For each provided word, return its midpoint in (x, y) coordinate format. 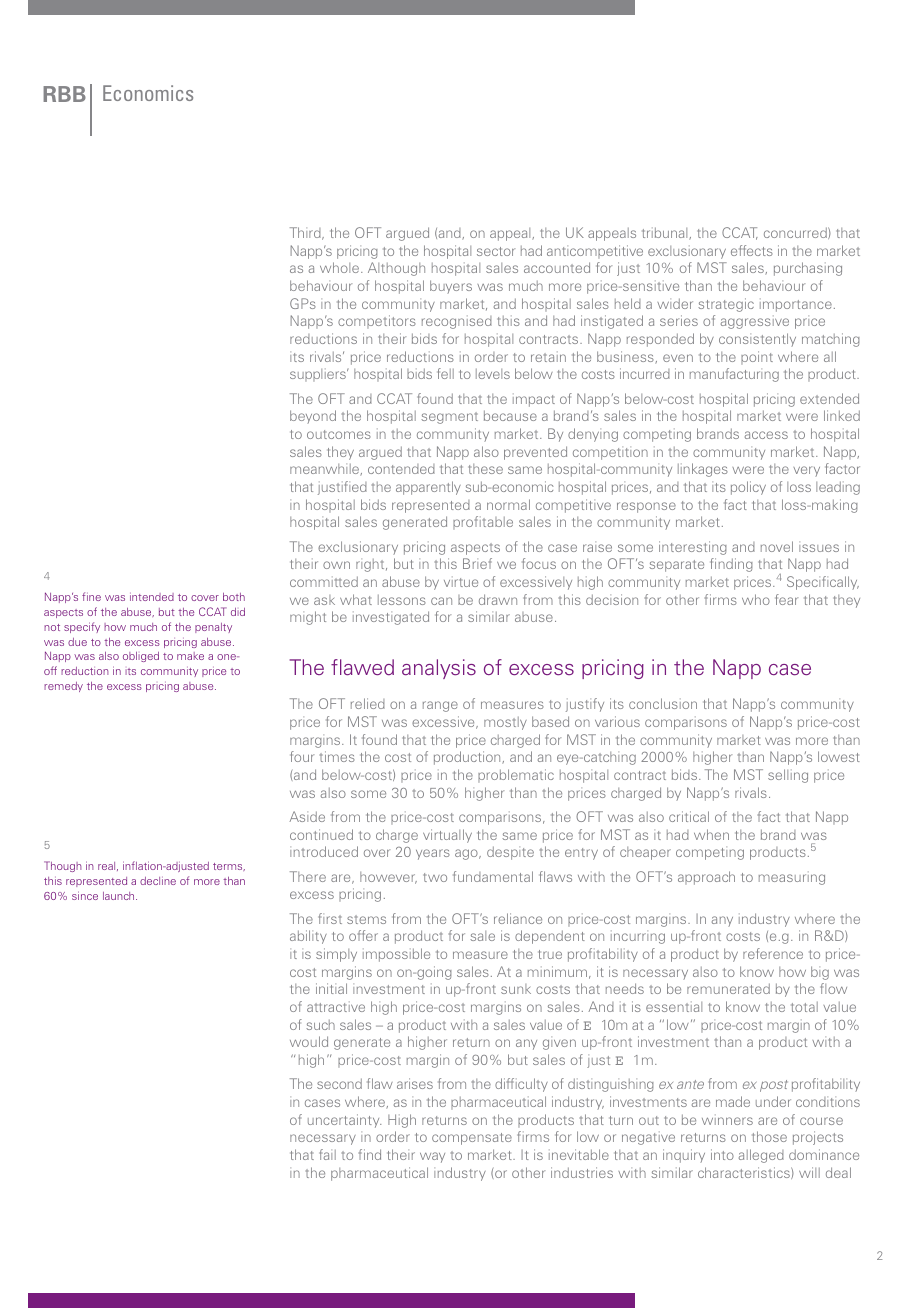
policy (748, 488)
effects (752, 250)
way (432, 1157)
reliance (518, 918)
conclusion (663, 703)
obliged (141, 657)
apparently (428, 488)
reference (773, 953)
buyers (451, 287)
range (440, 706)
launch (120, 896)
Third (306, 233)
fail (327, 1154)
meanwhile (325, 470)
